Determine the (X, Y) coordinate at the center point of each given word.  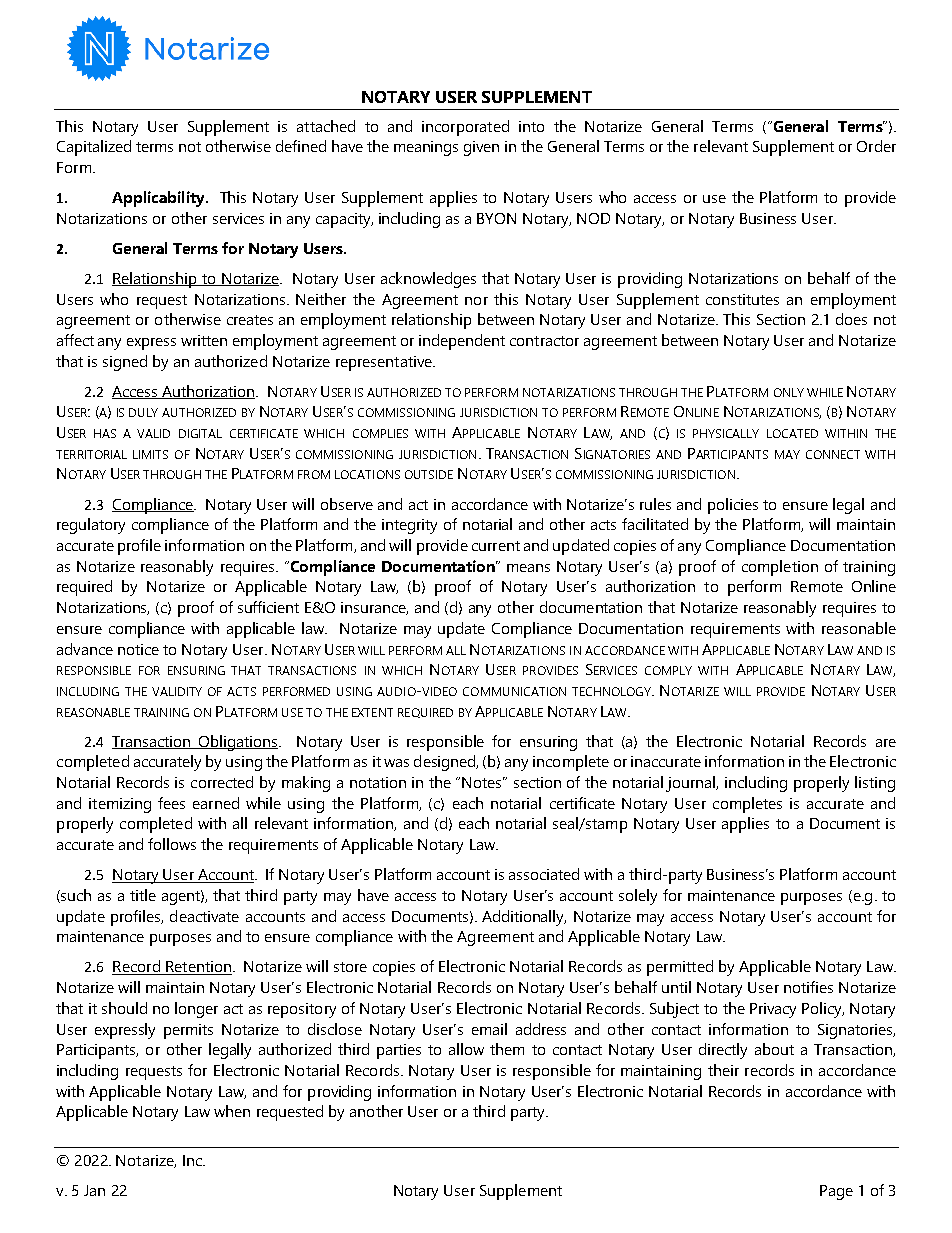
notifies (808, 987)
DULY (143, 412)
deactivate (204, 916)
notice (138, 649)
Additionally (524, 918)
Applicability (159, 199)
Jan (94, 1190)
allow (466, 1049)
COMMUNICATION (514, 691)
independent (462, 342)
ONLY (789, 392)
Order (876, 146)
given (481, 148)
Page (836, 1192)
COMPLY (668, 670)
